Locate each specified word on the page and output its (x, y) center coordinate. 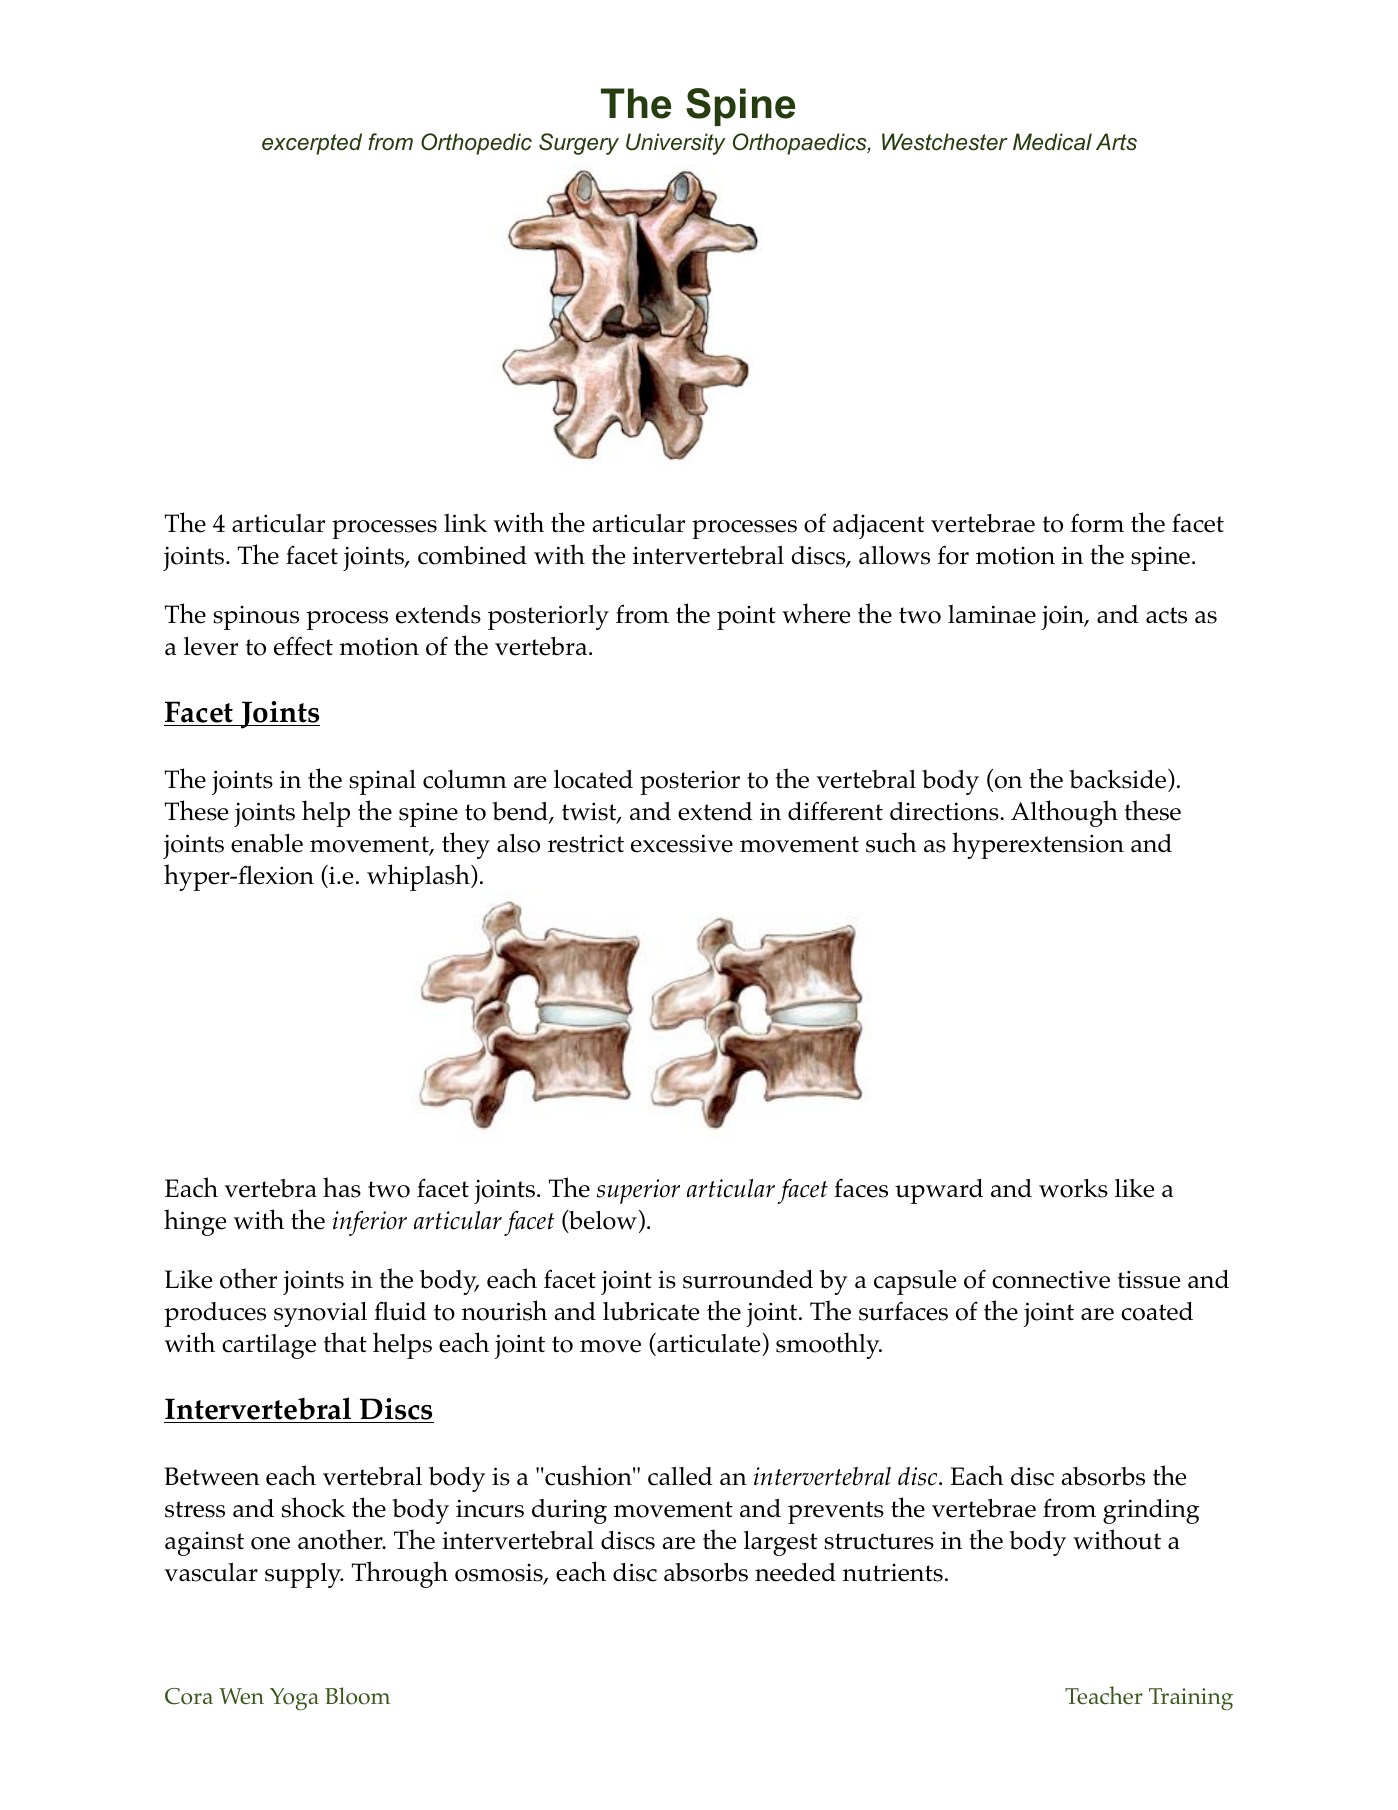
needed (795, 1572)
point (746, 618)
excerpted (312, 144)
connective (1051, 1279)
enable (267, 843)
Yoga (294, 1699)
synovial (320, 1314)
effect (303, 646)
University (676, 144)
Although (1064, 813)
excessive (682, 843)
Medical (1052, 142)
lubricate (651, 1311)
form (1097, 523)
